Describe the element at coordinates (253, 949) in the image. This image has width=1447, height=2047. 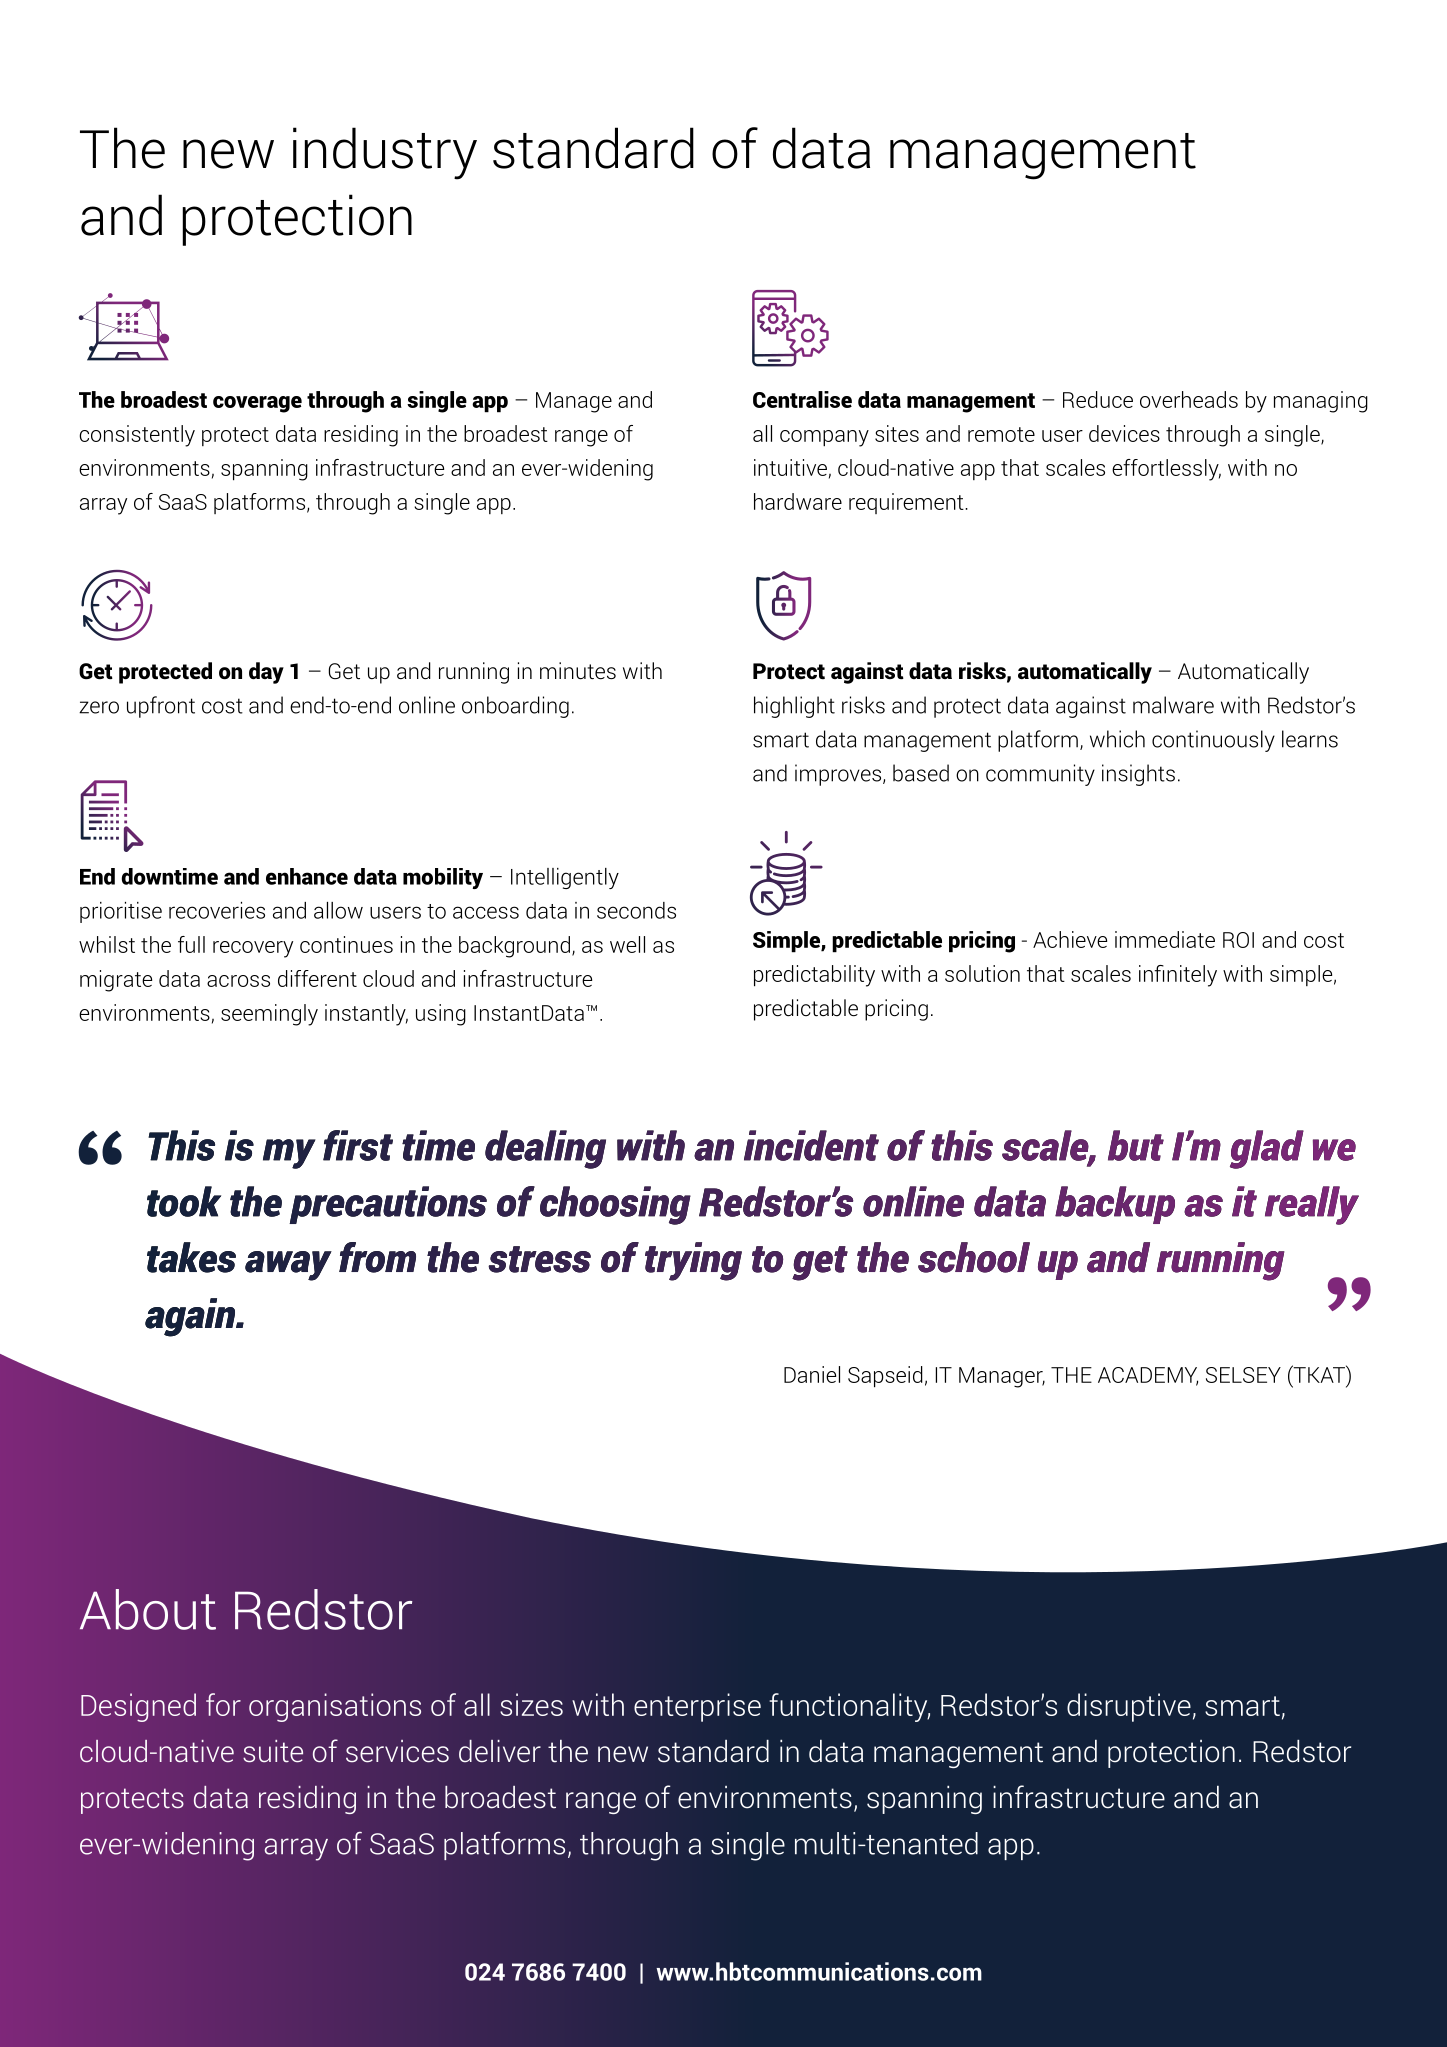
I see `recovery` at that location.
